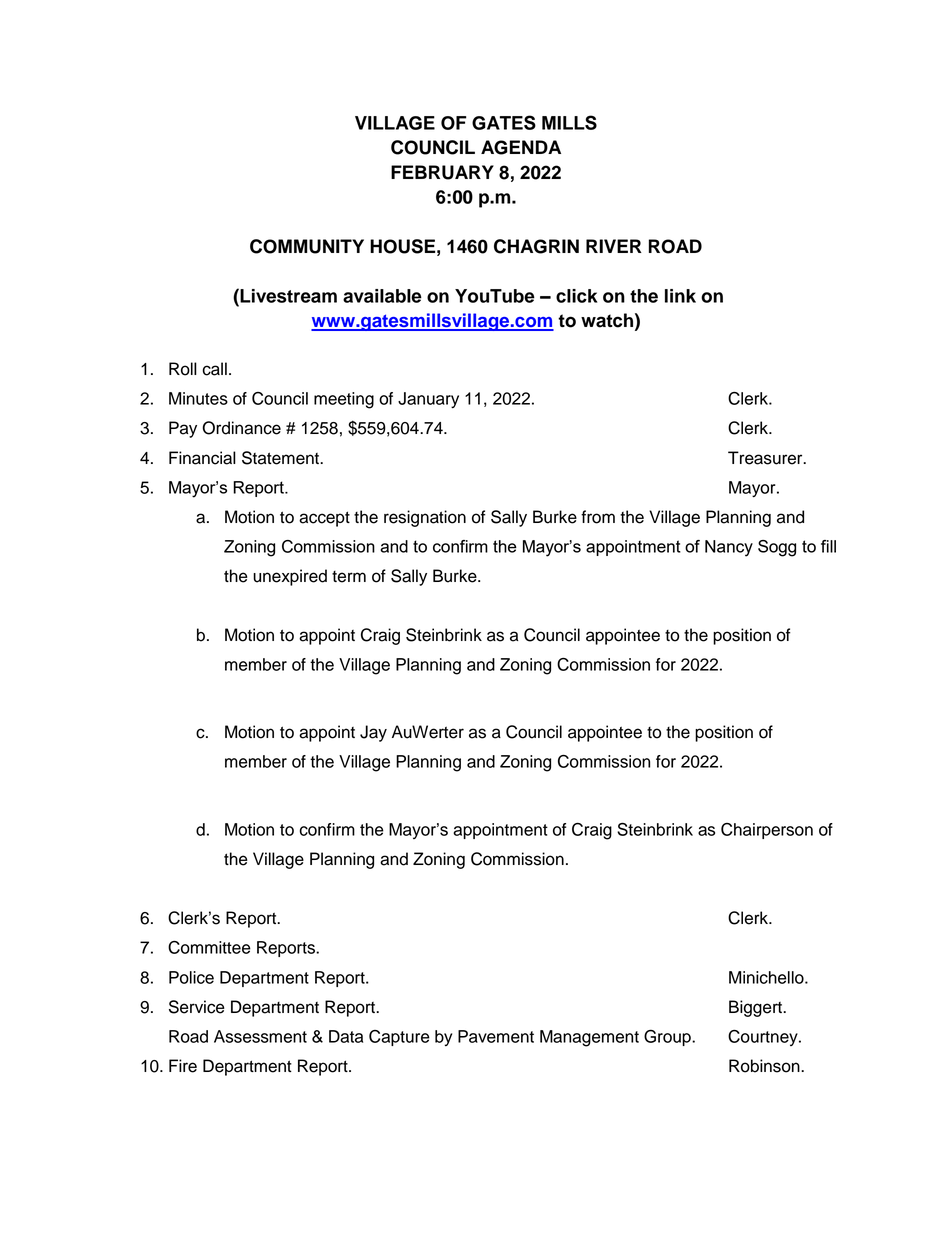 This document has width=952, height=1233. What do you see at coordinates (521, 147) in the document?
I see `AGENDA` at bounding box center [521, 147].
